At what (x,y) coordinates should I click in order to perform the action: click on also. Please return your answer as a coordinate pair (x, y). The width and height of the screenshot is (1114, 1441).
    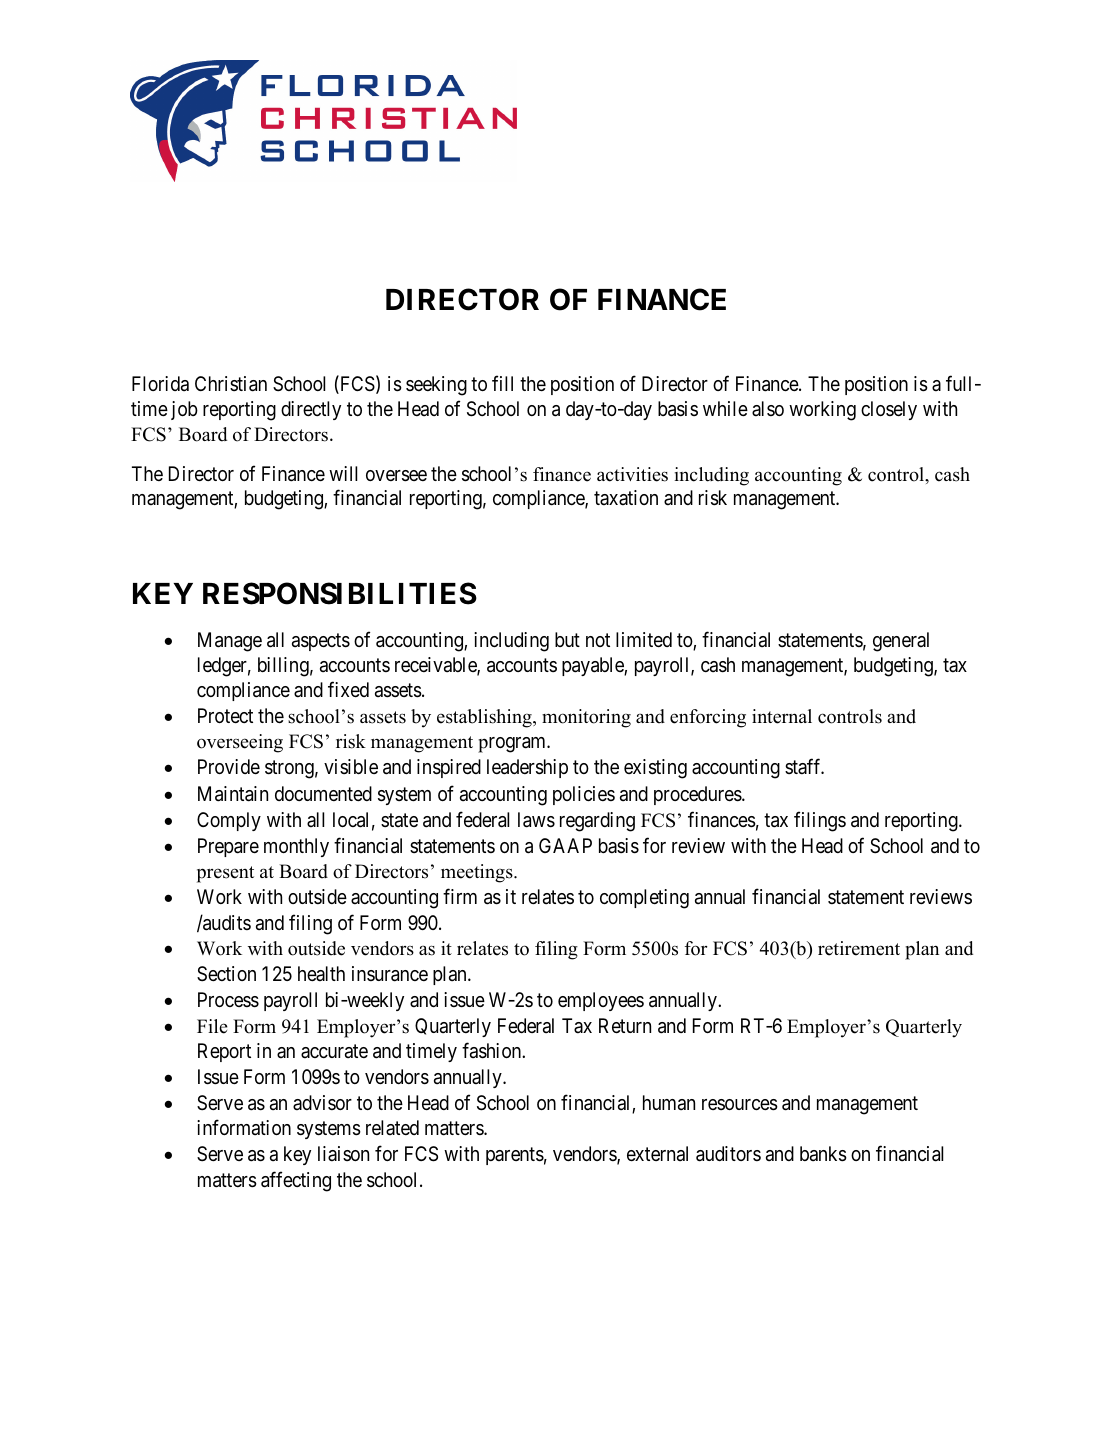
    Looking at the image, I should click on (768, 408).
